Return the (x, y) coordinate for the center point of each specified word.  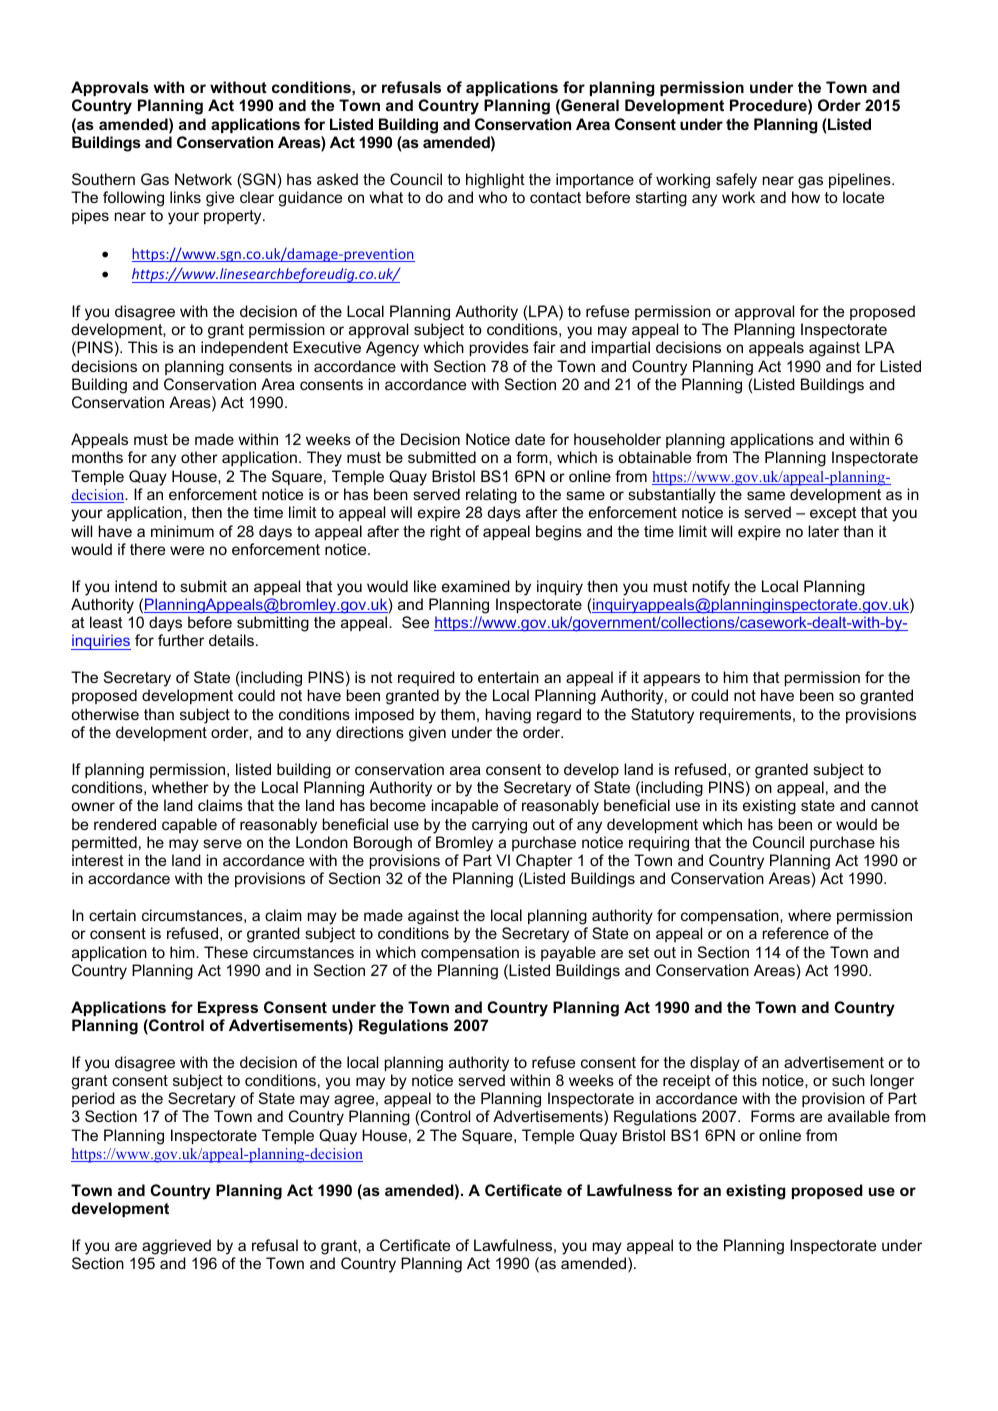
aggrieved (176, 1247)
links (185, 197)
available (859, 1116)
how (806, 197)
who (492, 197)
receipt (687, 1081)
